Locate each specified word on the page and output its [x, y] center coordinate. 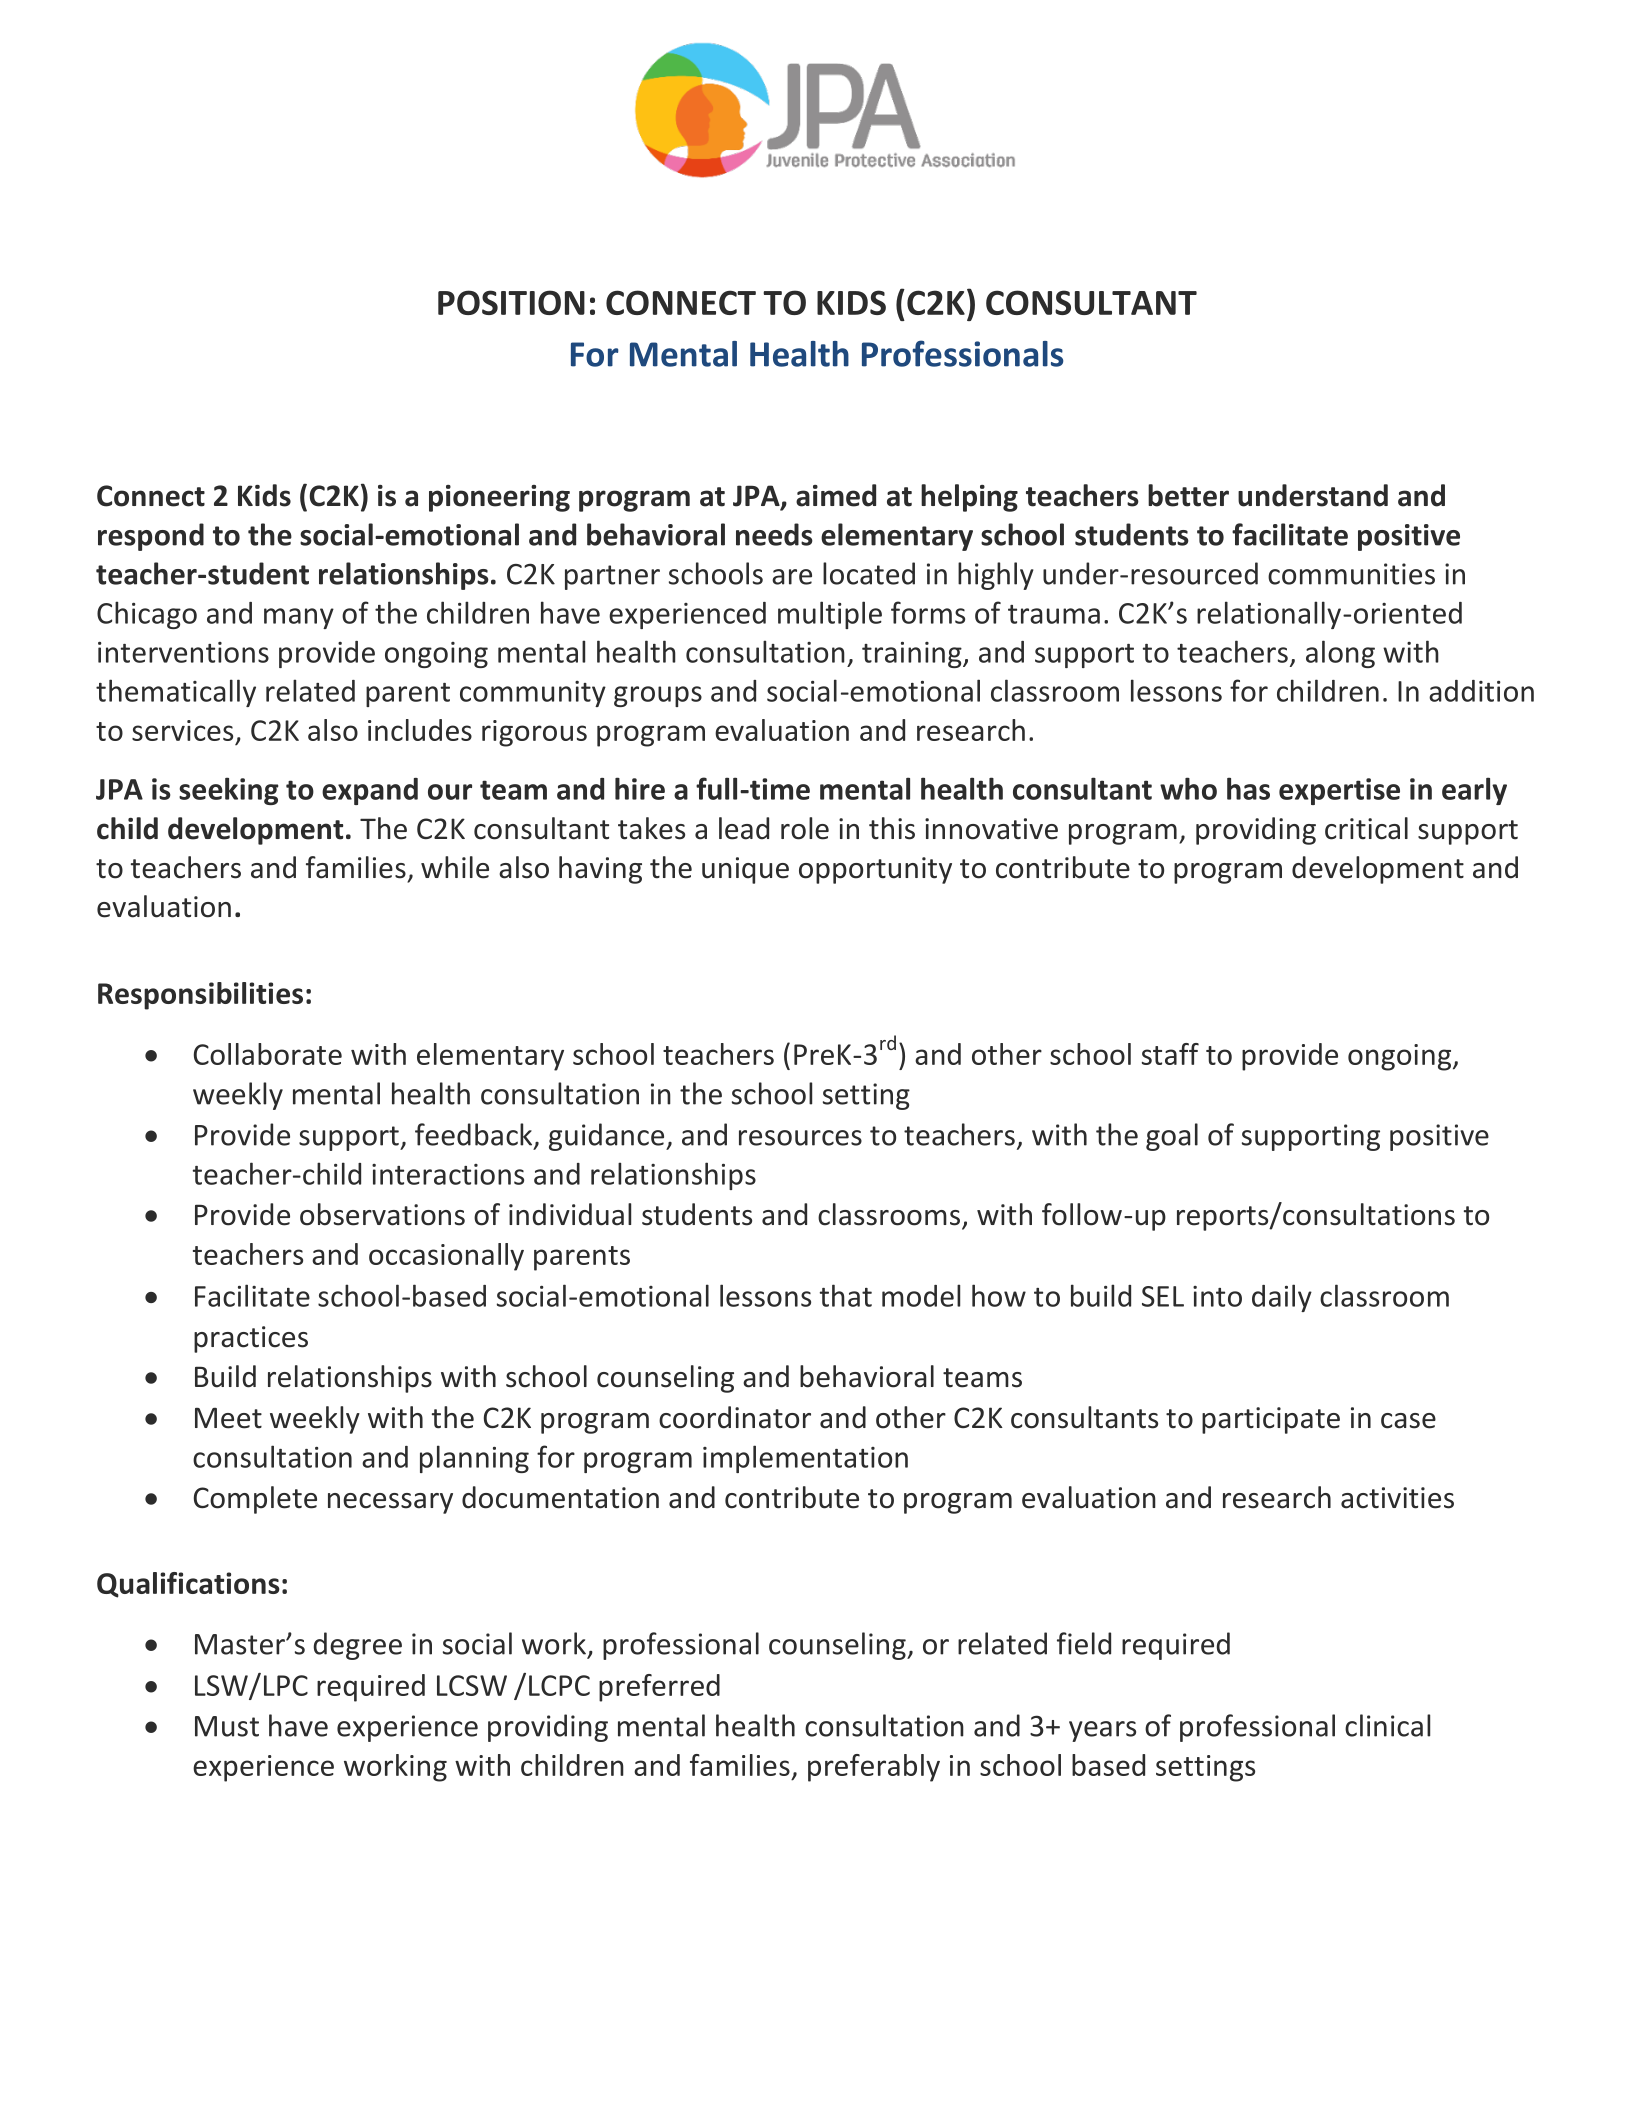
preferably [874, 1768]
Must [227, 1726]
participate [1271, 1420]
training [913, 655]
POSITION [511, 302]
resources [800, 1138]
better [1188, 495]
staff [1170, 1054]
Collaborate [268, 1054]
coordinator [735, 1417]
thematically [176, 693]
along [1340, 654]
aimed [836, 495]
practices [251, 1339]
